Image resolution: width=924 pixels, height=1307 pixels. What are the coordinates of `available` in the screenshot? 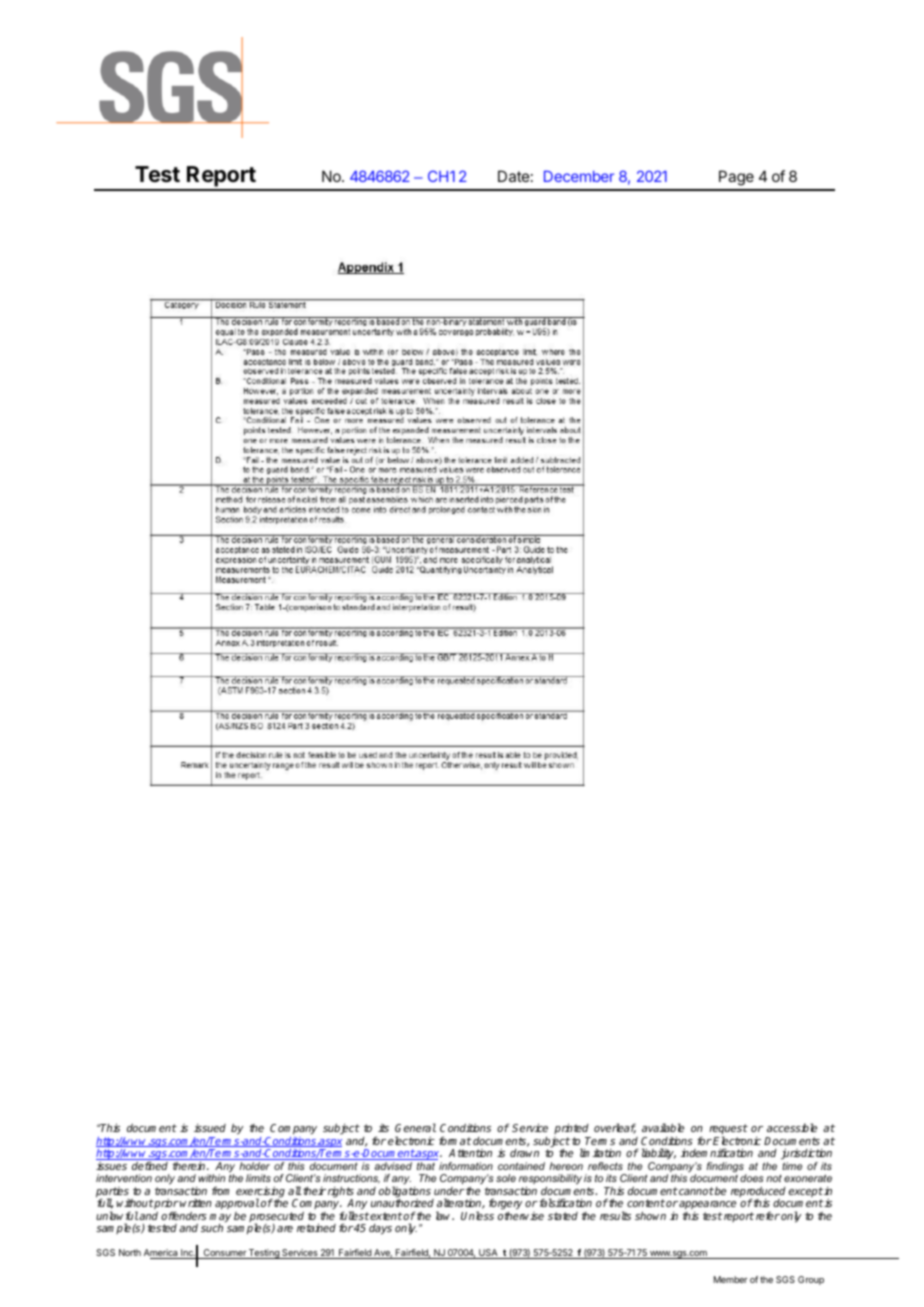 It's located at (663, 1127).
